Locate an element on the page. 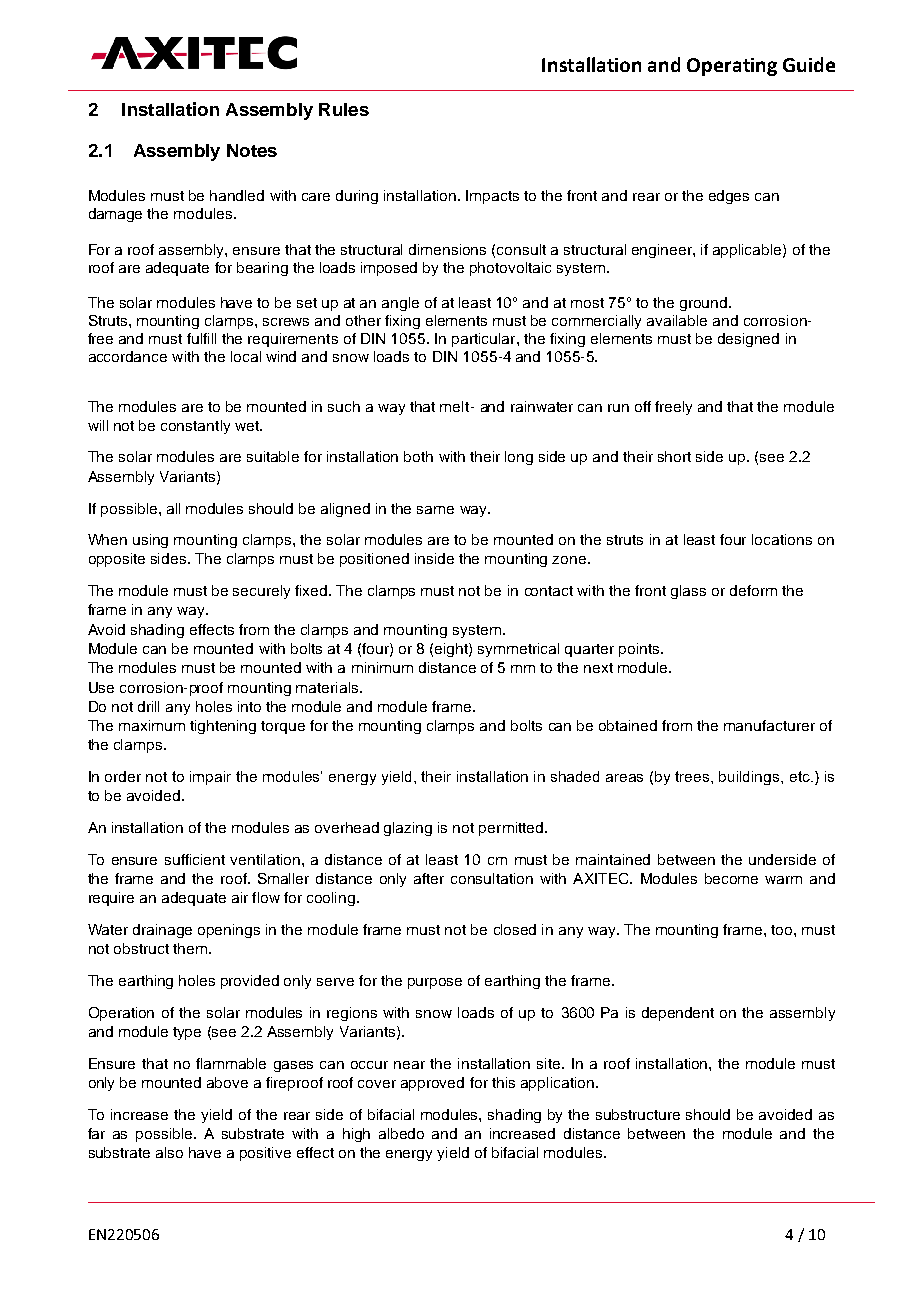 This page has height=1308, width=924. deform is located at coordinates (753, 590).
